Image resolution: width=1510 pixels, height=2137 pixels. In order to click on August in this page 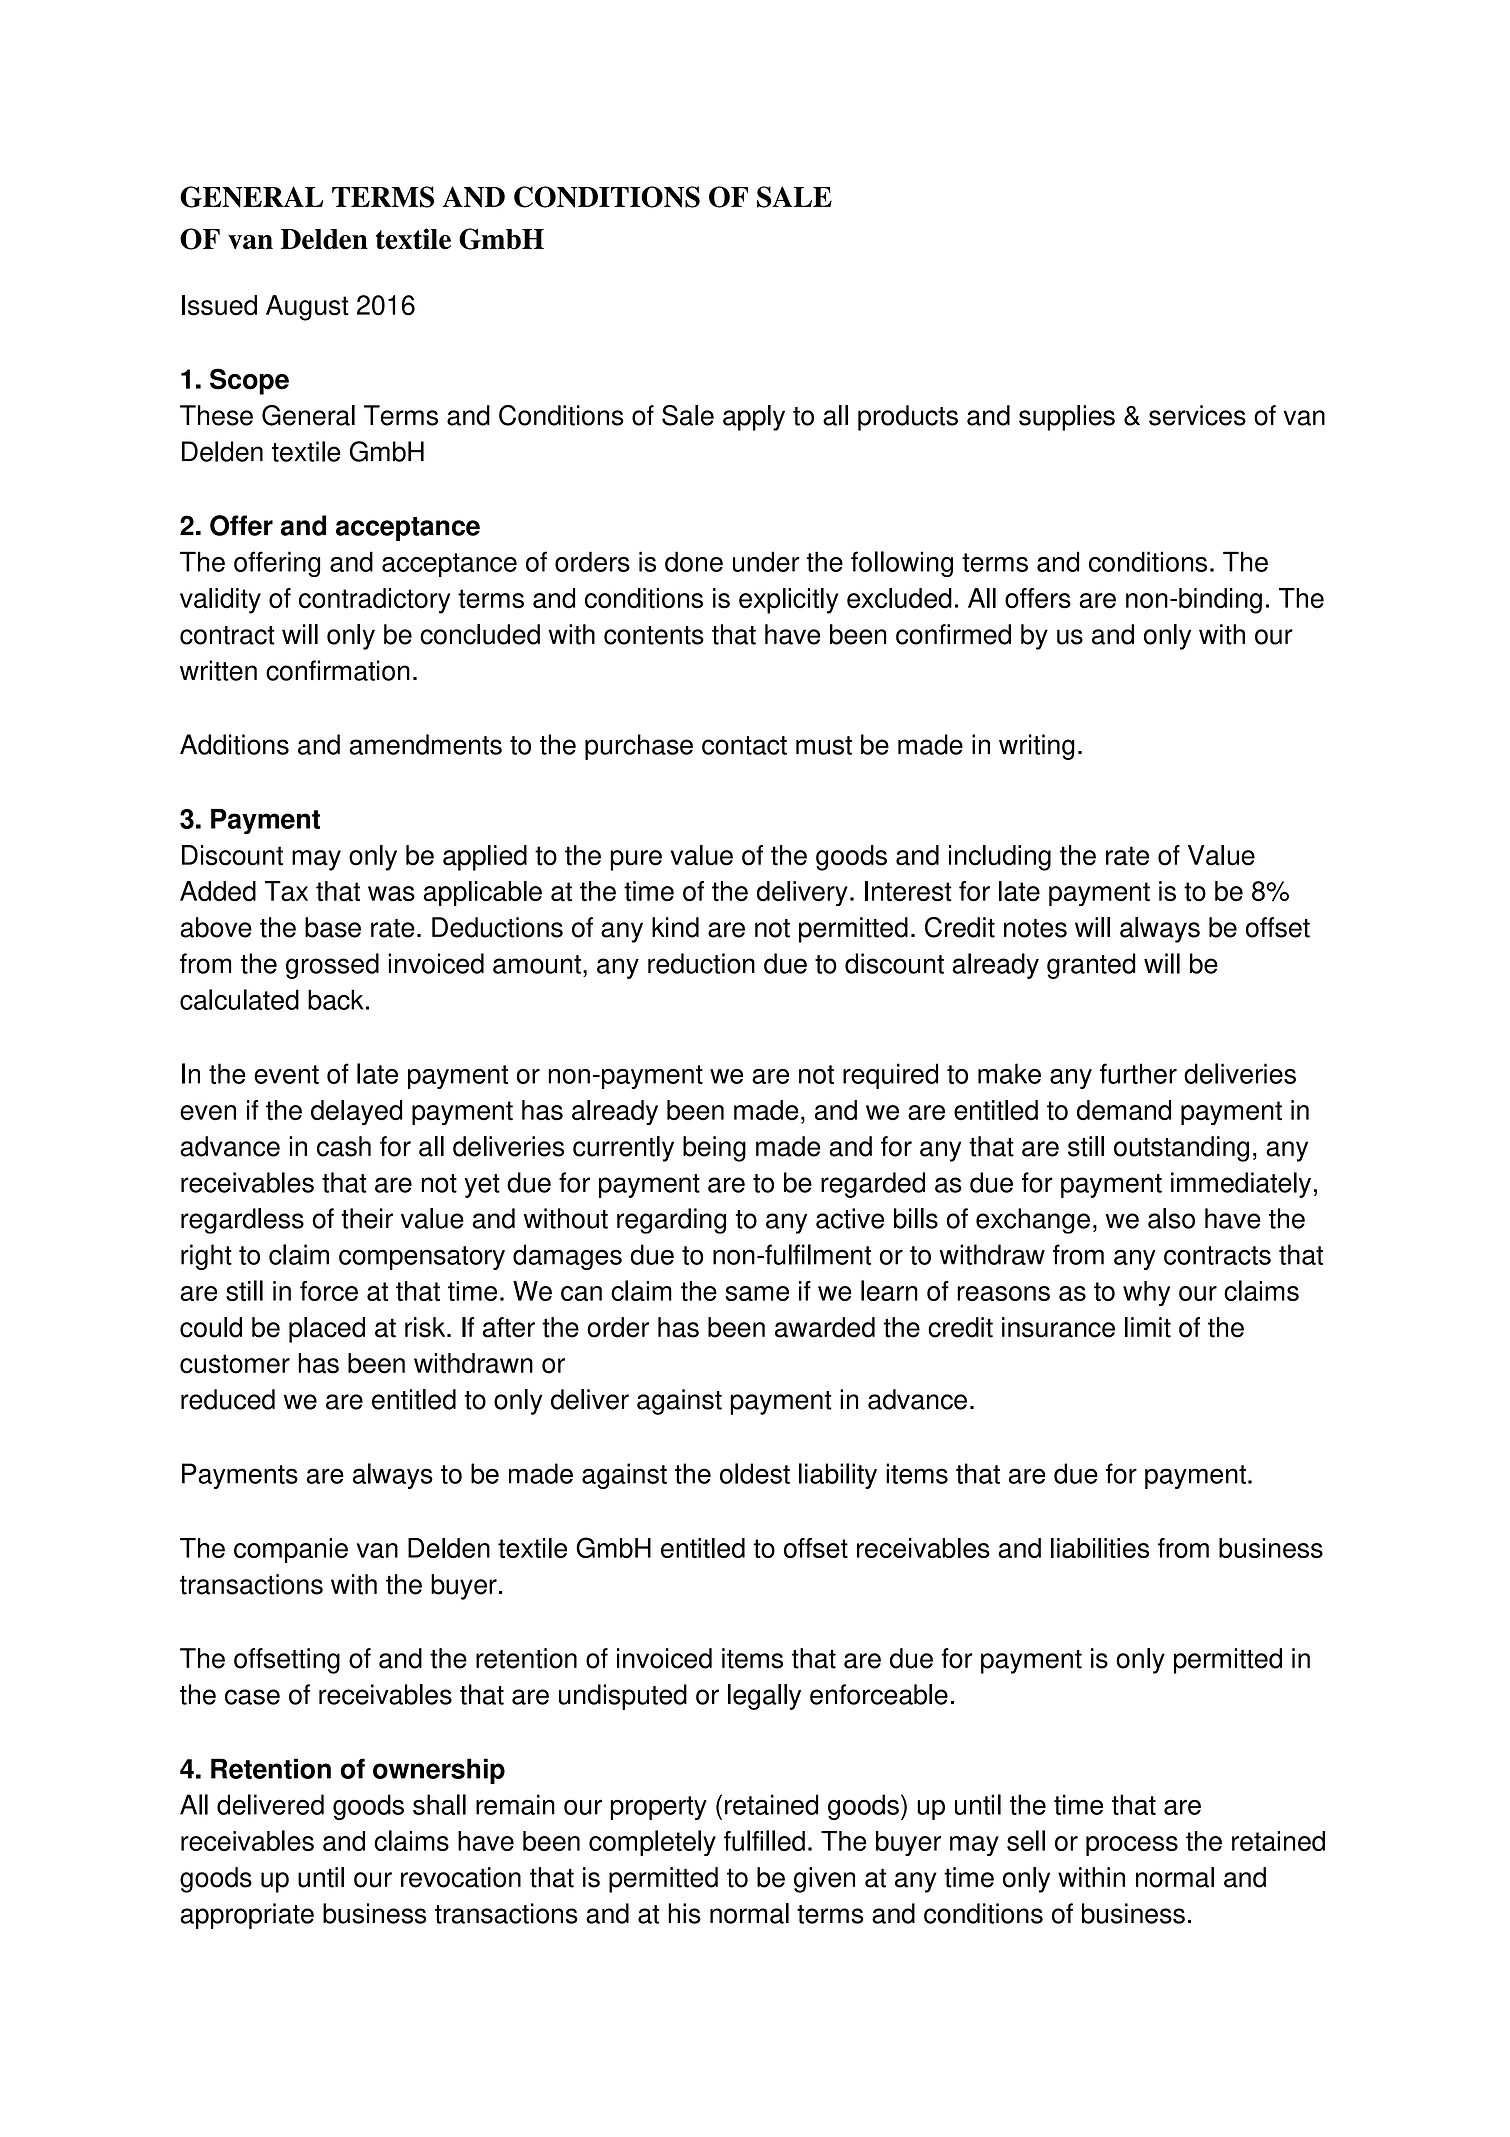, I will do `click(307, 308)`.
